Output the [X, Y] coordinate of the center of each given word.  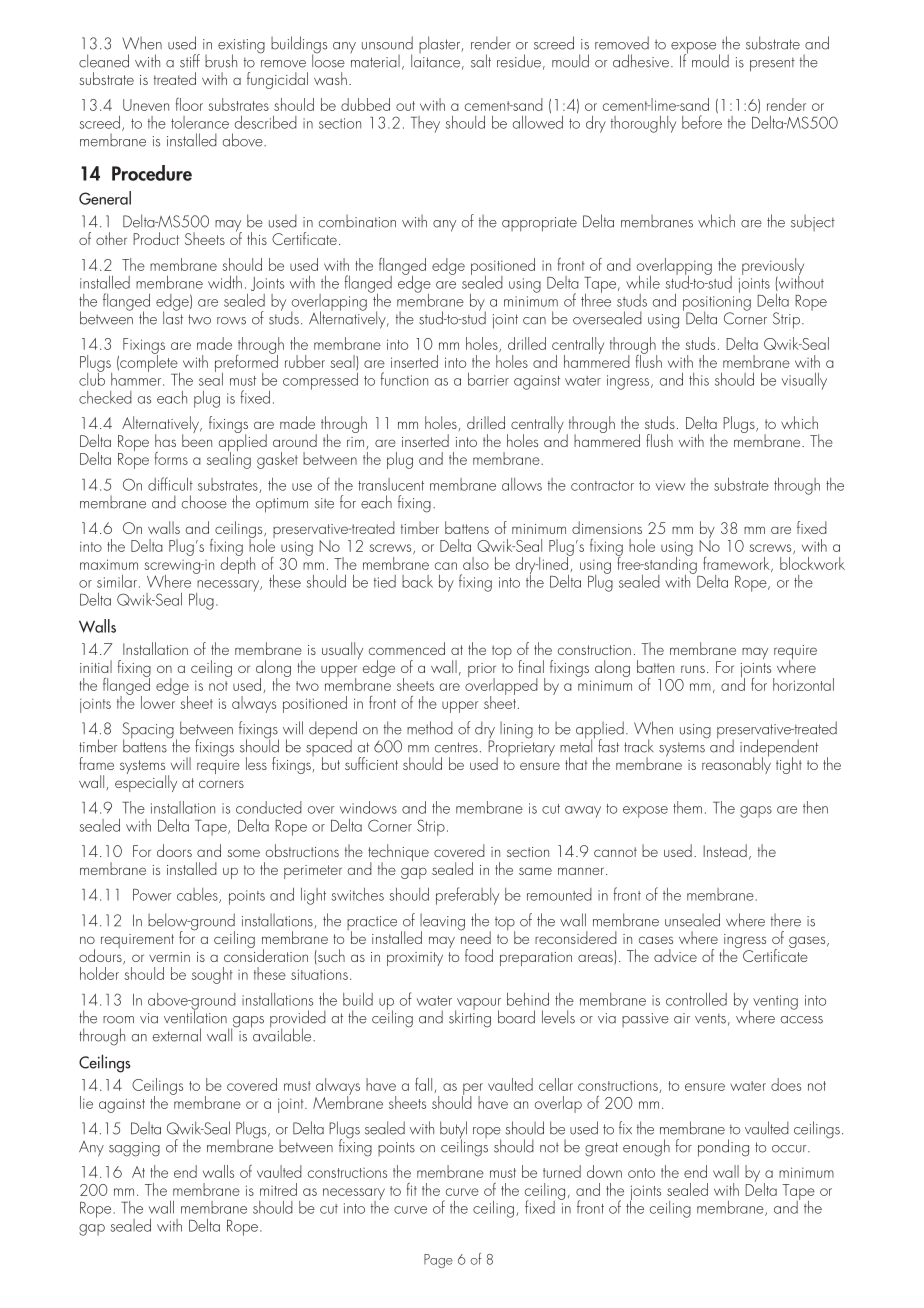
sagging [134, 1149]
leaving [442, 923]
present [772, 64]
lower [159, 701]
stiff [190, 61]
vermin [169, 957]
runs [693, 669]
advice [675, 955]
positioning [717, 304]
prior [482, 671]
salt [481, 61]
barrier [488, 379]
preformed [246, 363]
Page [438, 1261]
